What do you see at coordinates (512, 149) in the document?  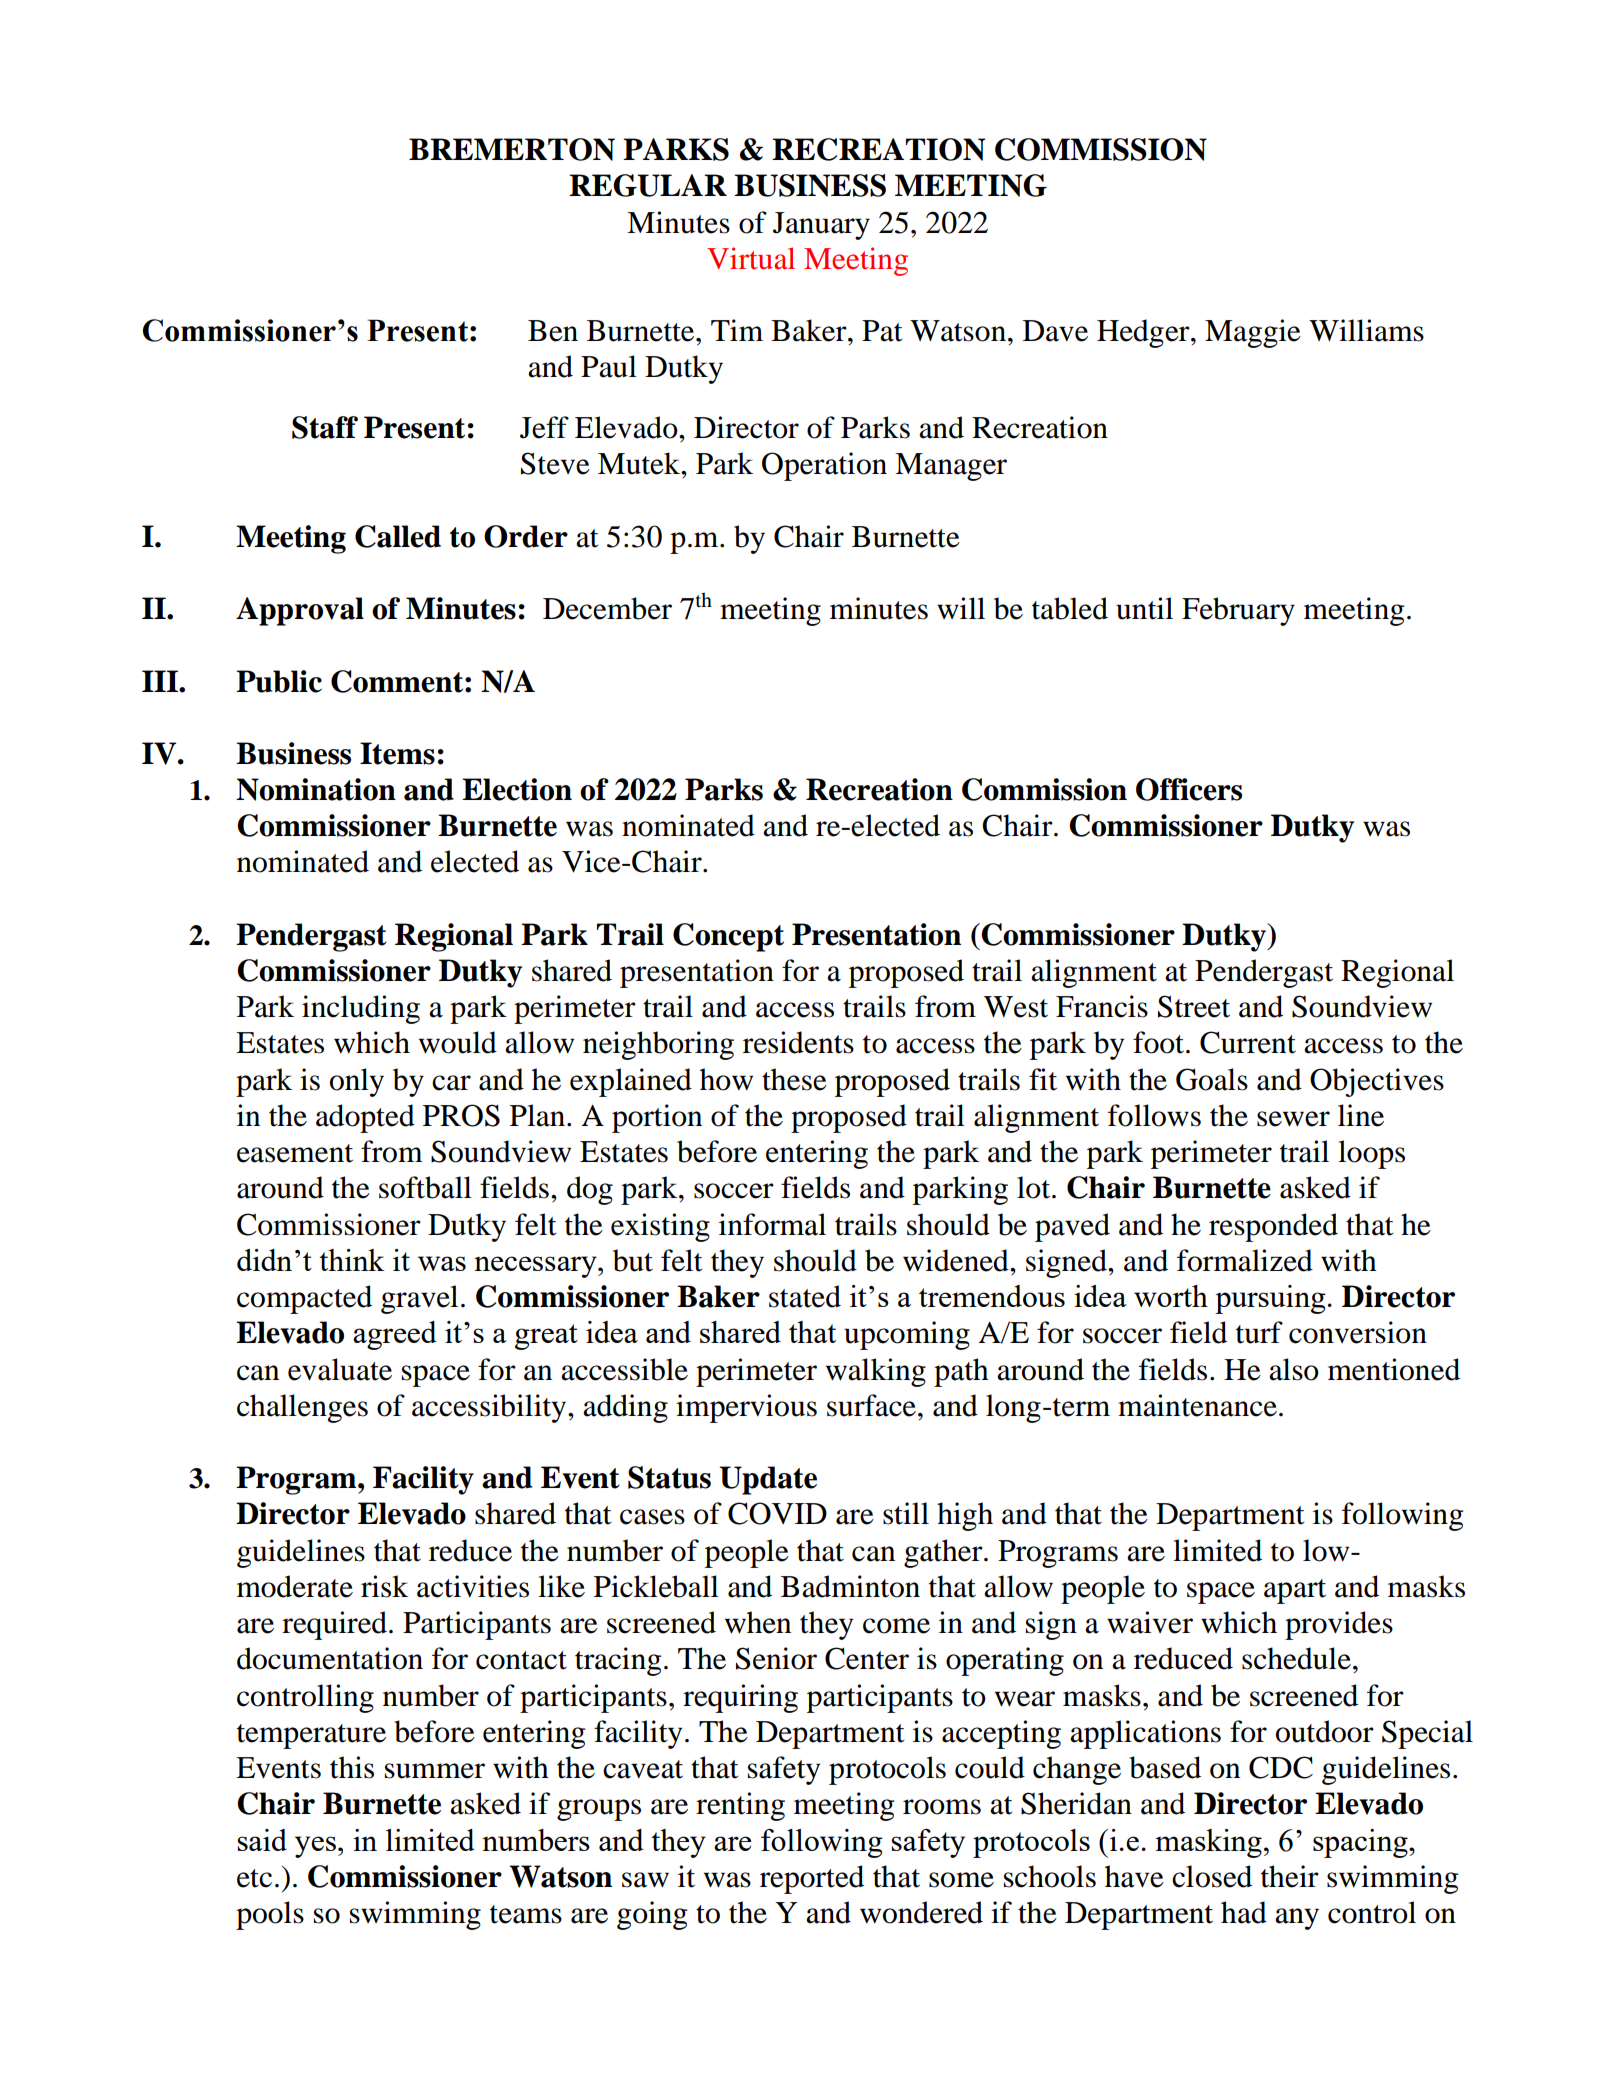 I see `BREMERTON` at bounding box center [512, 149].
